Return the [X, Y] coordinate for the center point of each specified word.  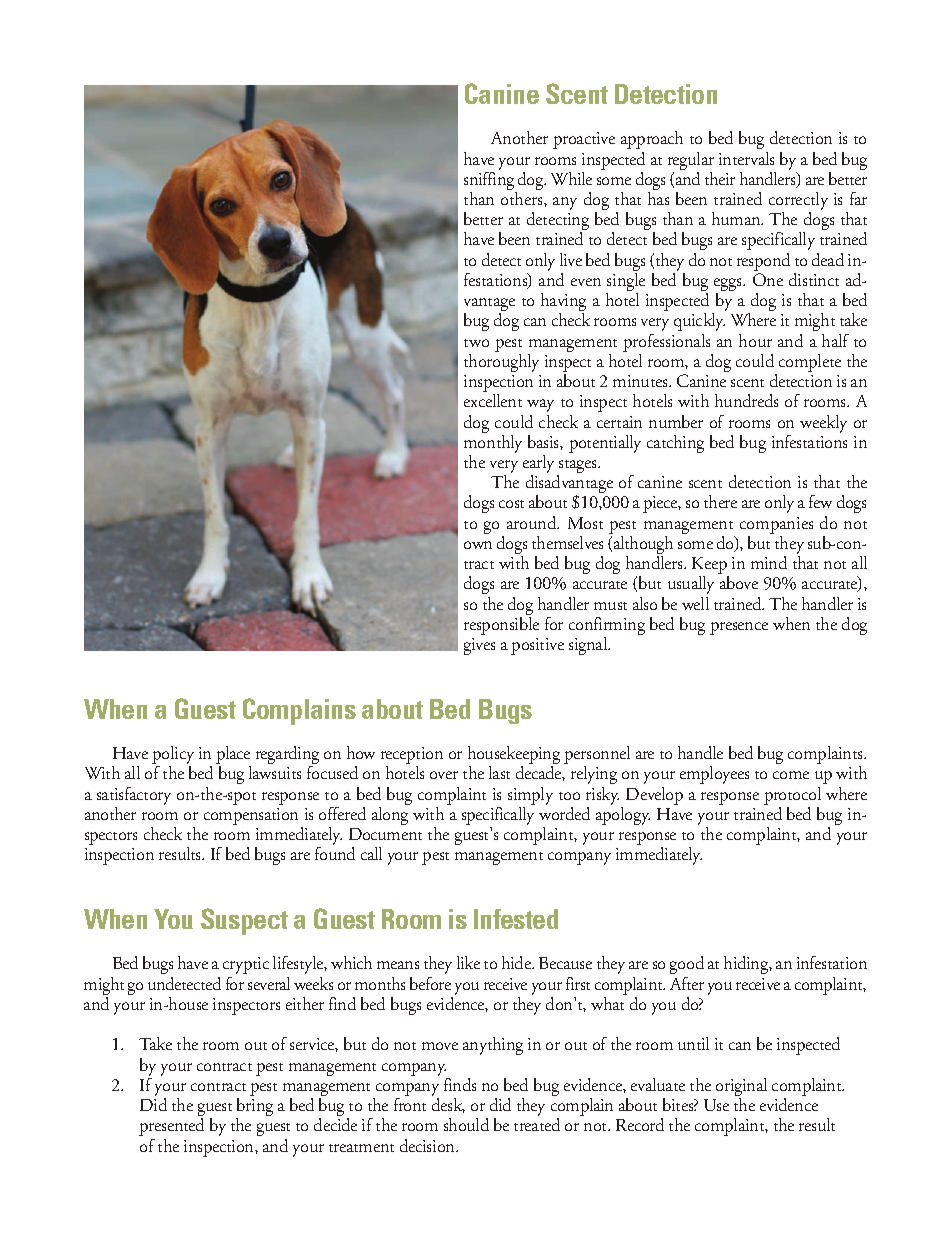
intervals [746, 158]
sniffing [490, 181]
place [233, 756]
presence [739, 628]
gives [479, 646]
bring [254, 1108]
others [523, 198]
